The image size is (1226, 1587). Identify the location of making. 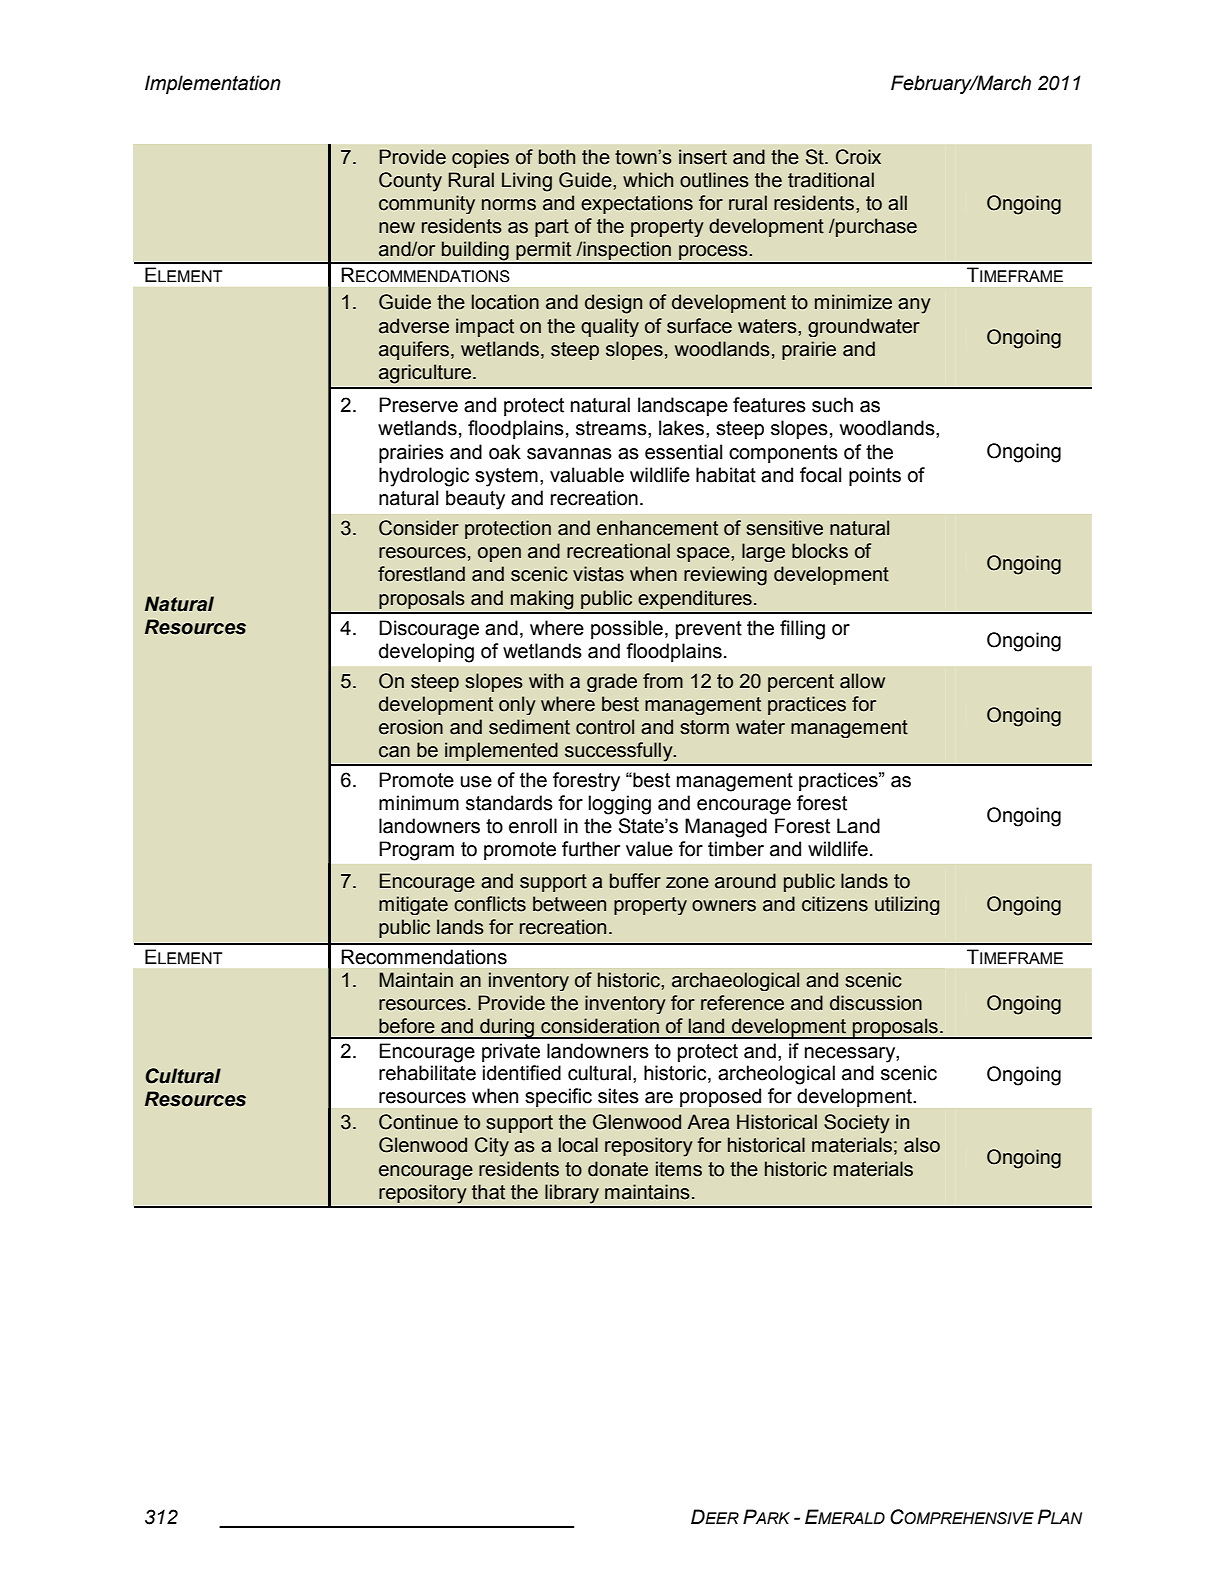
(542, 600).
